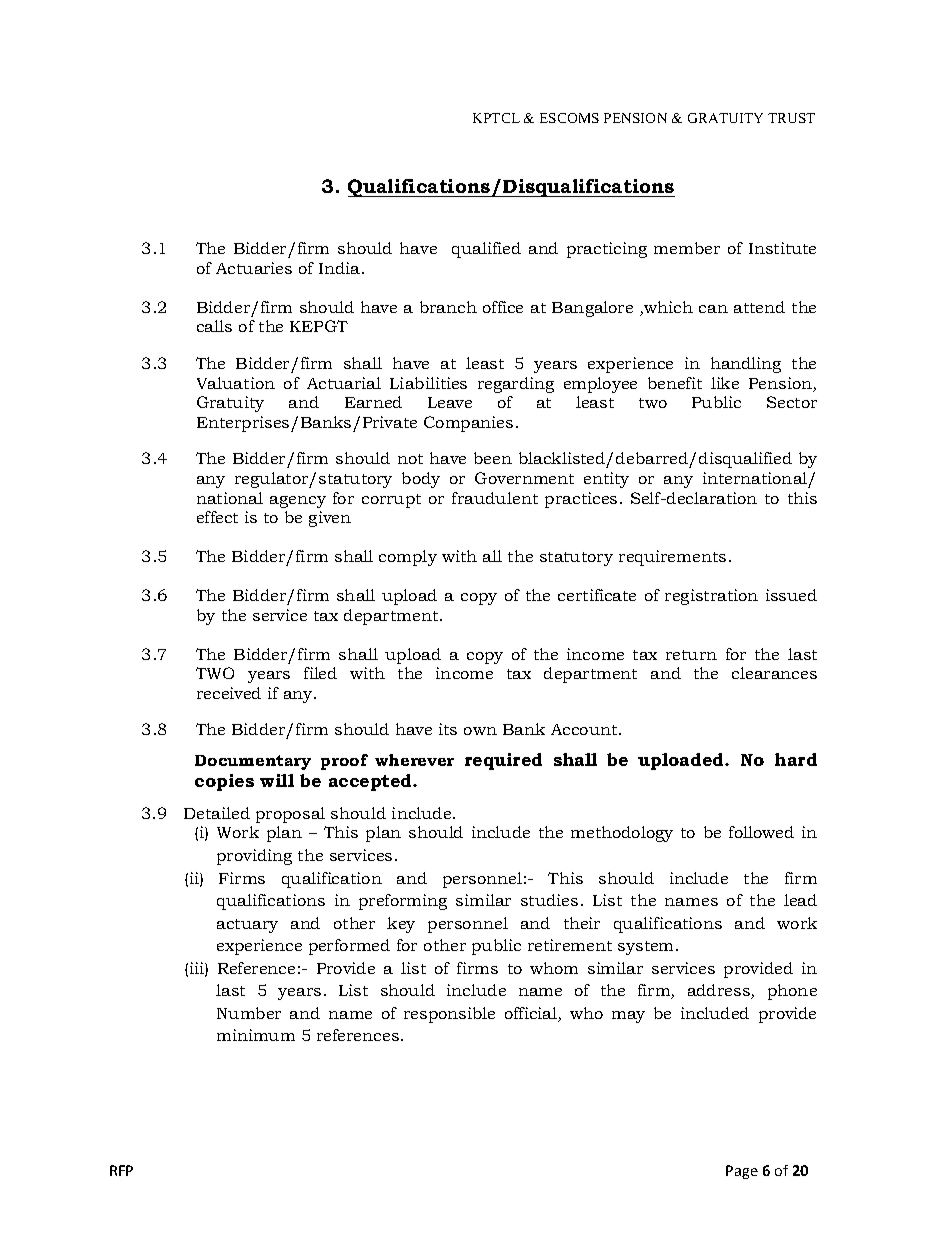 The image size is (952, 1233). I want to click on TRUST, so click(791, 118).
